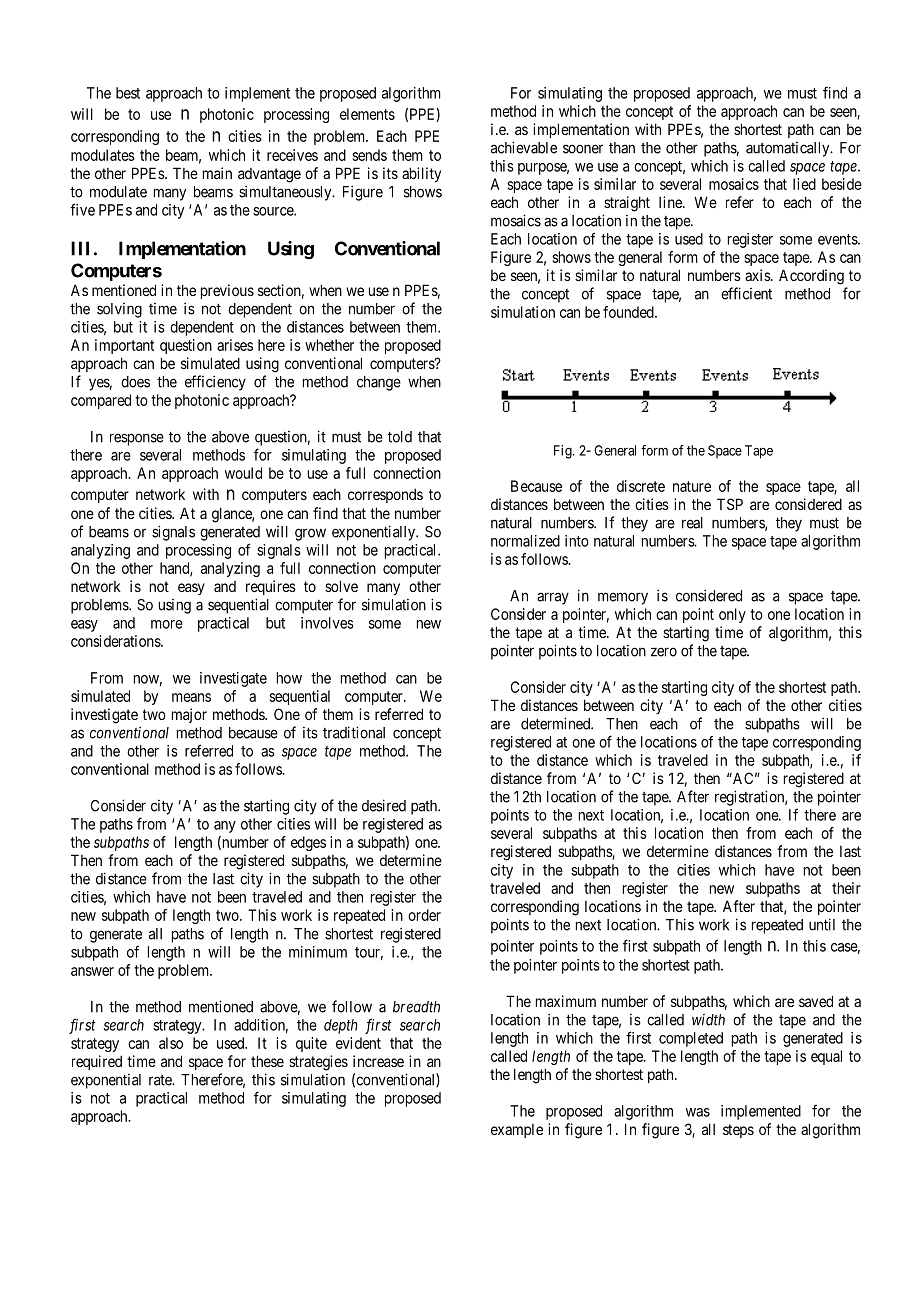  Describe the element at coordinates (128, 93) in the screenshot. I see `best` at that location.
